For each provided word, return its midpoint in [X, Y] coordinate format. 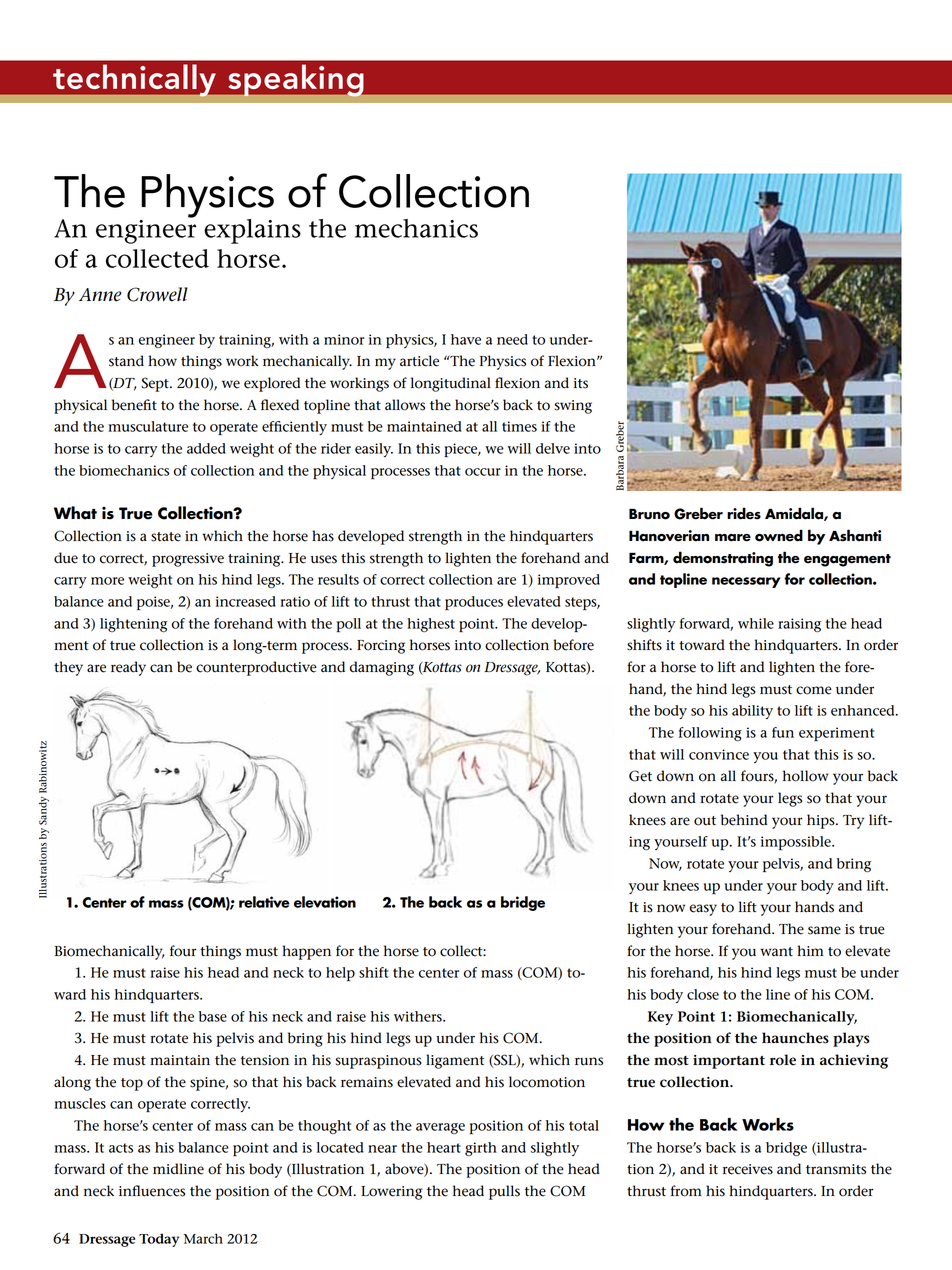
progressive [188, 560]
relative [264, 902]
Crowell [157, 294]
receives [748, 1169]
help [340, 974]
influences [152, 1191]
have [466, 339]
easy [703, 910]
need [512, 339]
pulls [504, 1192]
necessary [746, 582]
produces [474, 603]
